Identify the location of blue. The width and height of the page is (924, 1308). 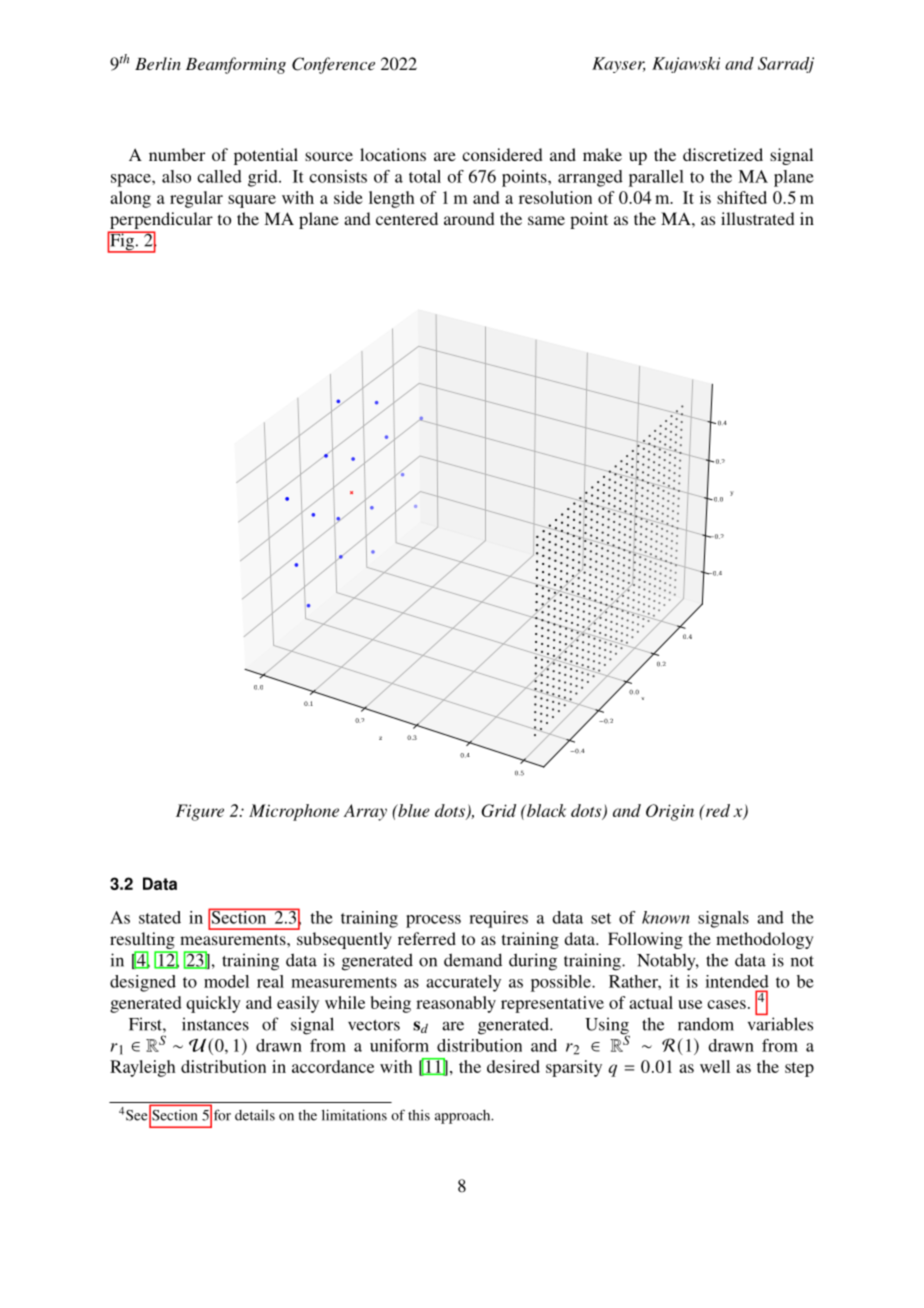
(413, 810).
